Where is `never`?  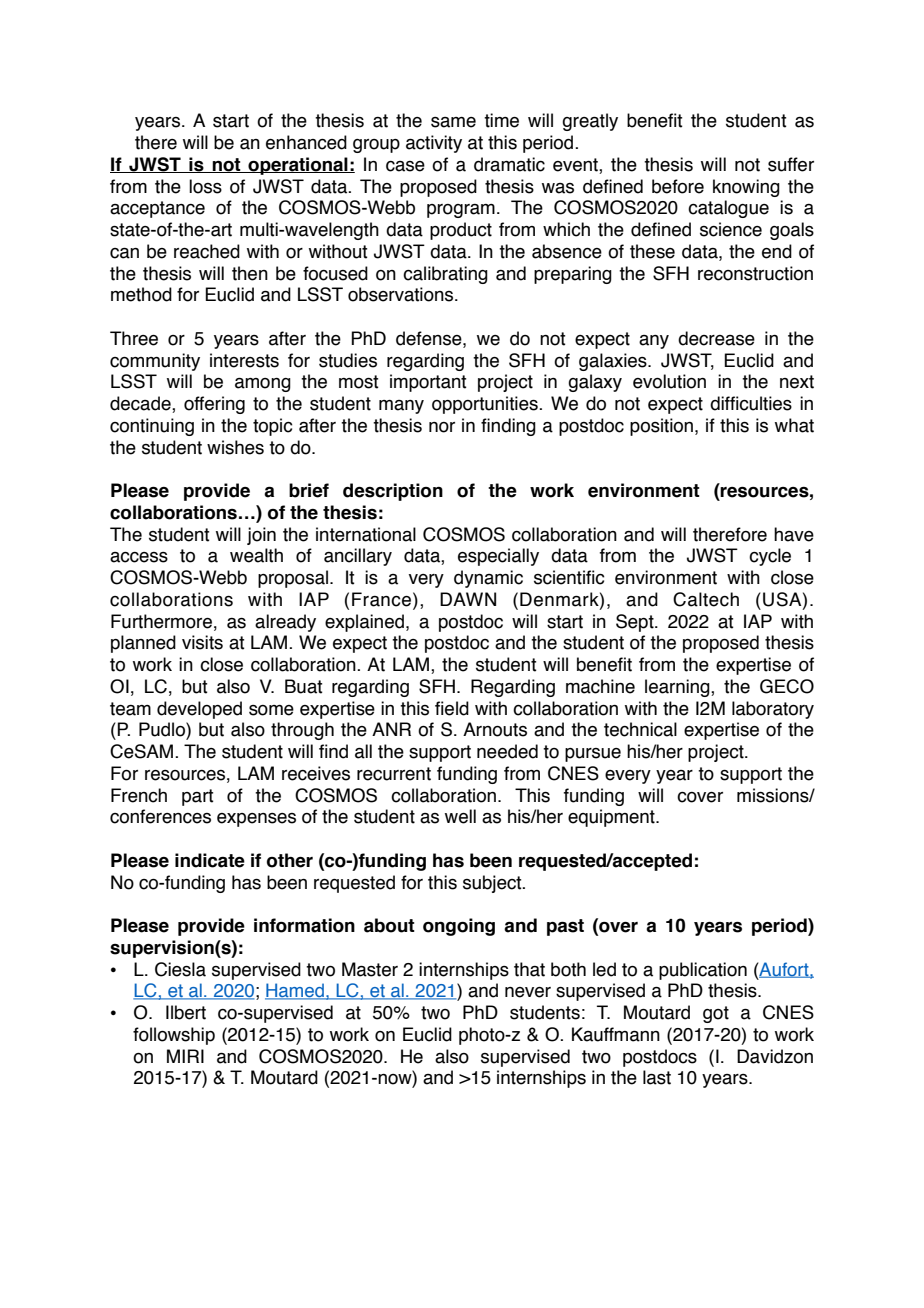 never is located at coordinates (528, 992).
